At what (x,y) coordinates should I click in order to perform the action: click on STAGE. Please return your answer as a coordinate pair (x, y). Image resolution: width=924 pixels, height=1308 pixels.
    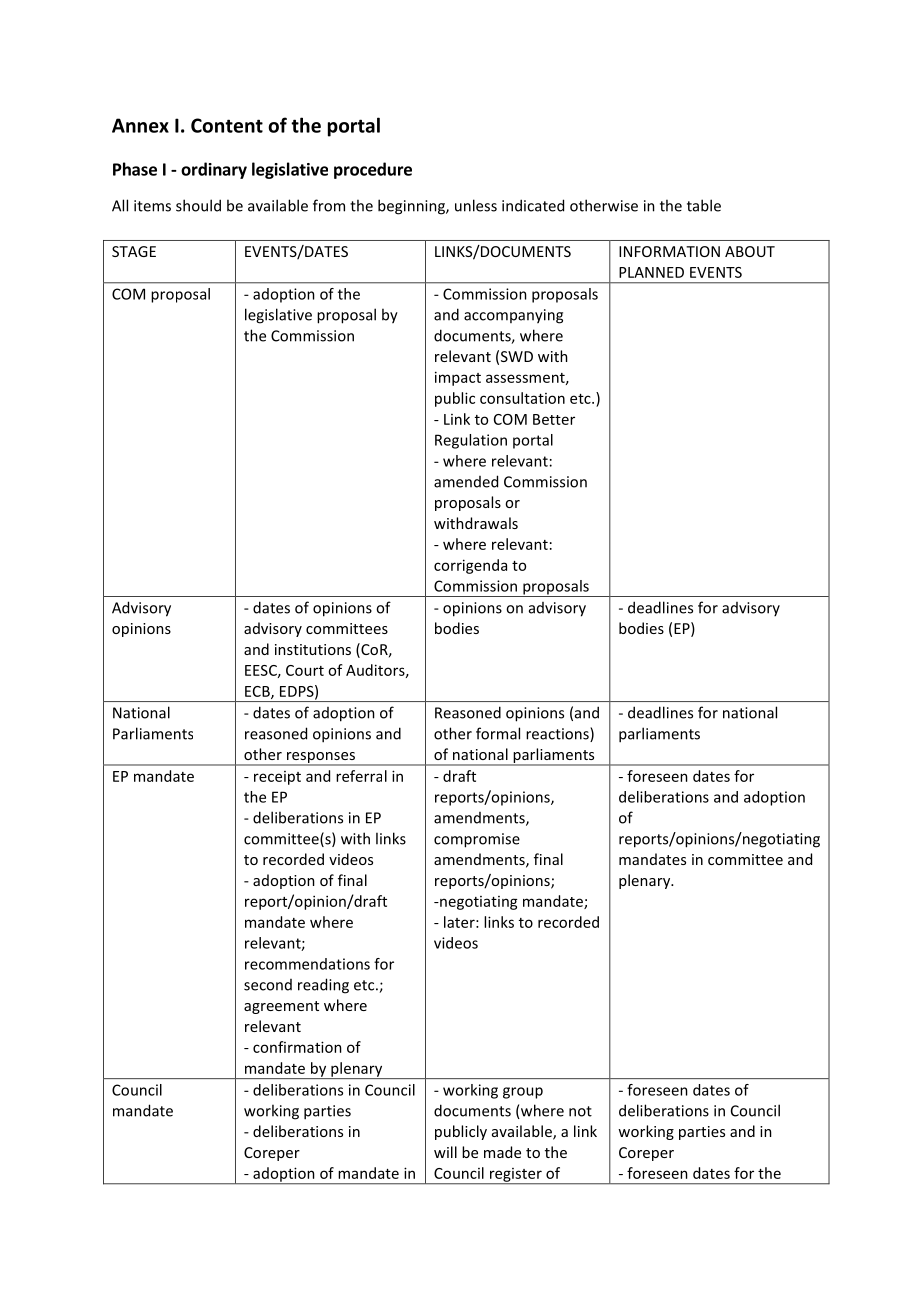
    Looking at the image, I should click on (134, 251).
